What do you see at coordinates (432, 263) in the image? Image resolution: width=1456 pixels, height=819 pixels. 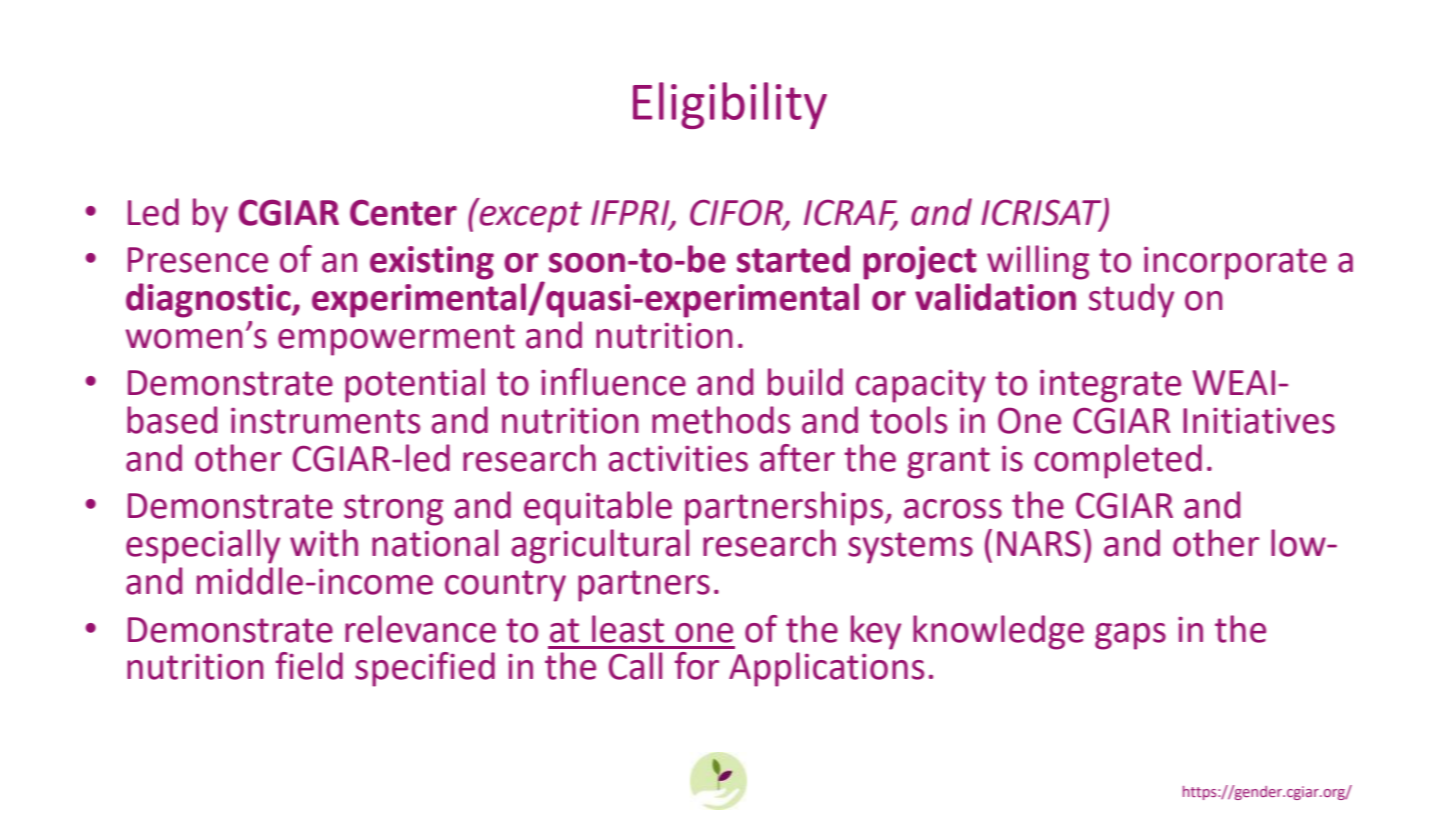 I see `existing` at bounding box center [432, 263].
